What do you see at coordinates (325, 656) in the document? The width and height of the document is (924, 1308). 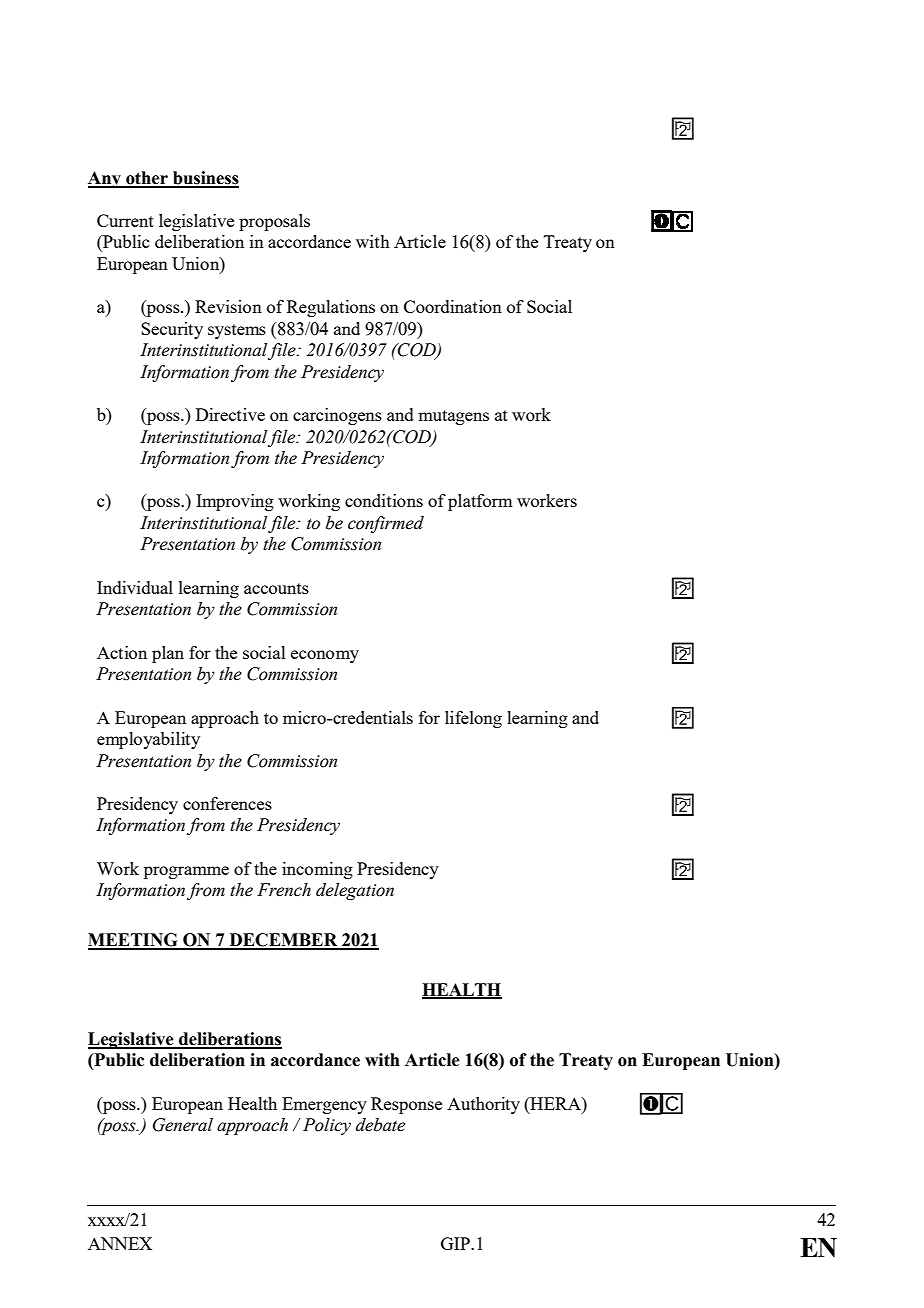 I see `economy` at bounding box center [325, 656].
